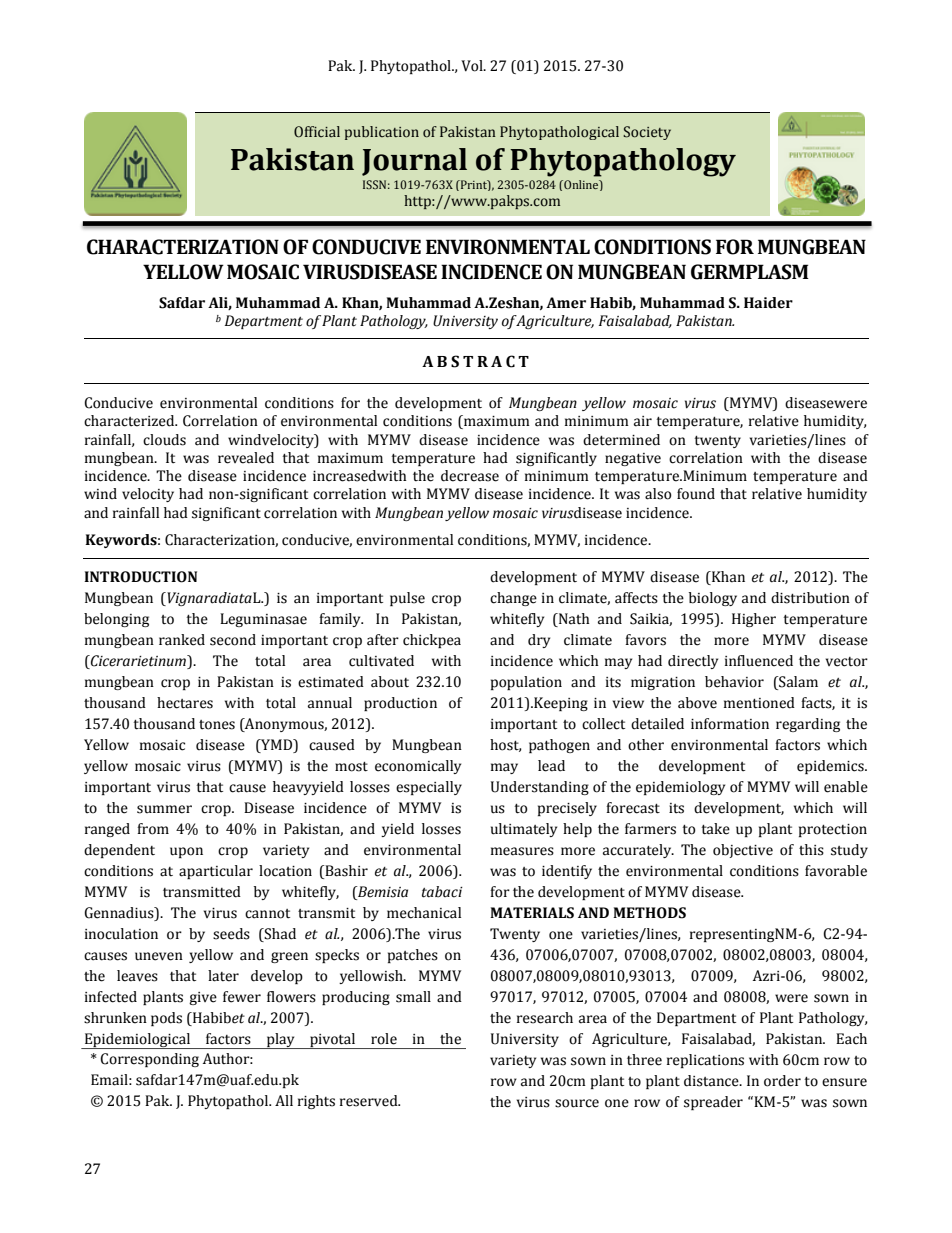 This screenshot has width=952, height=1233. What do you see at coordinates (647, 133) in the screenshot?
I see `Society` at bounding box center [647, 133].
